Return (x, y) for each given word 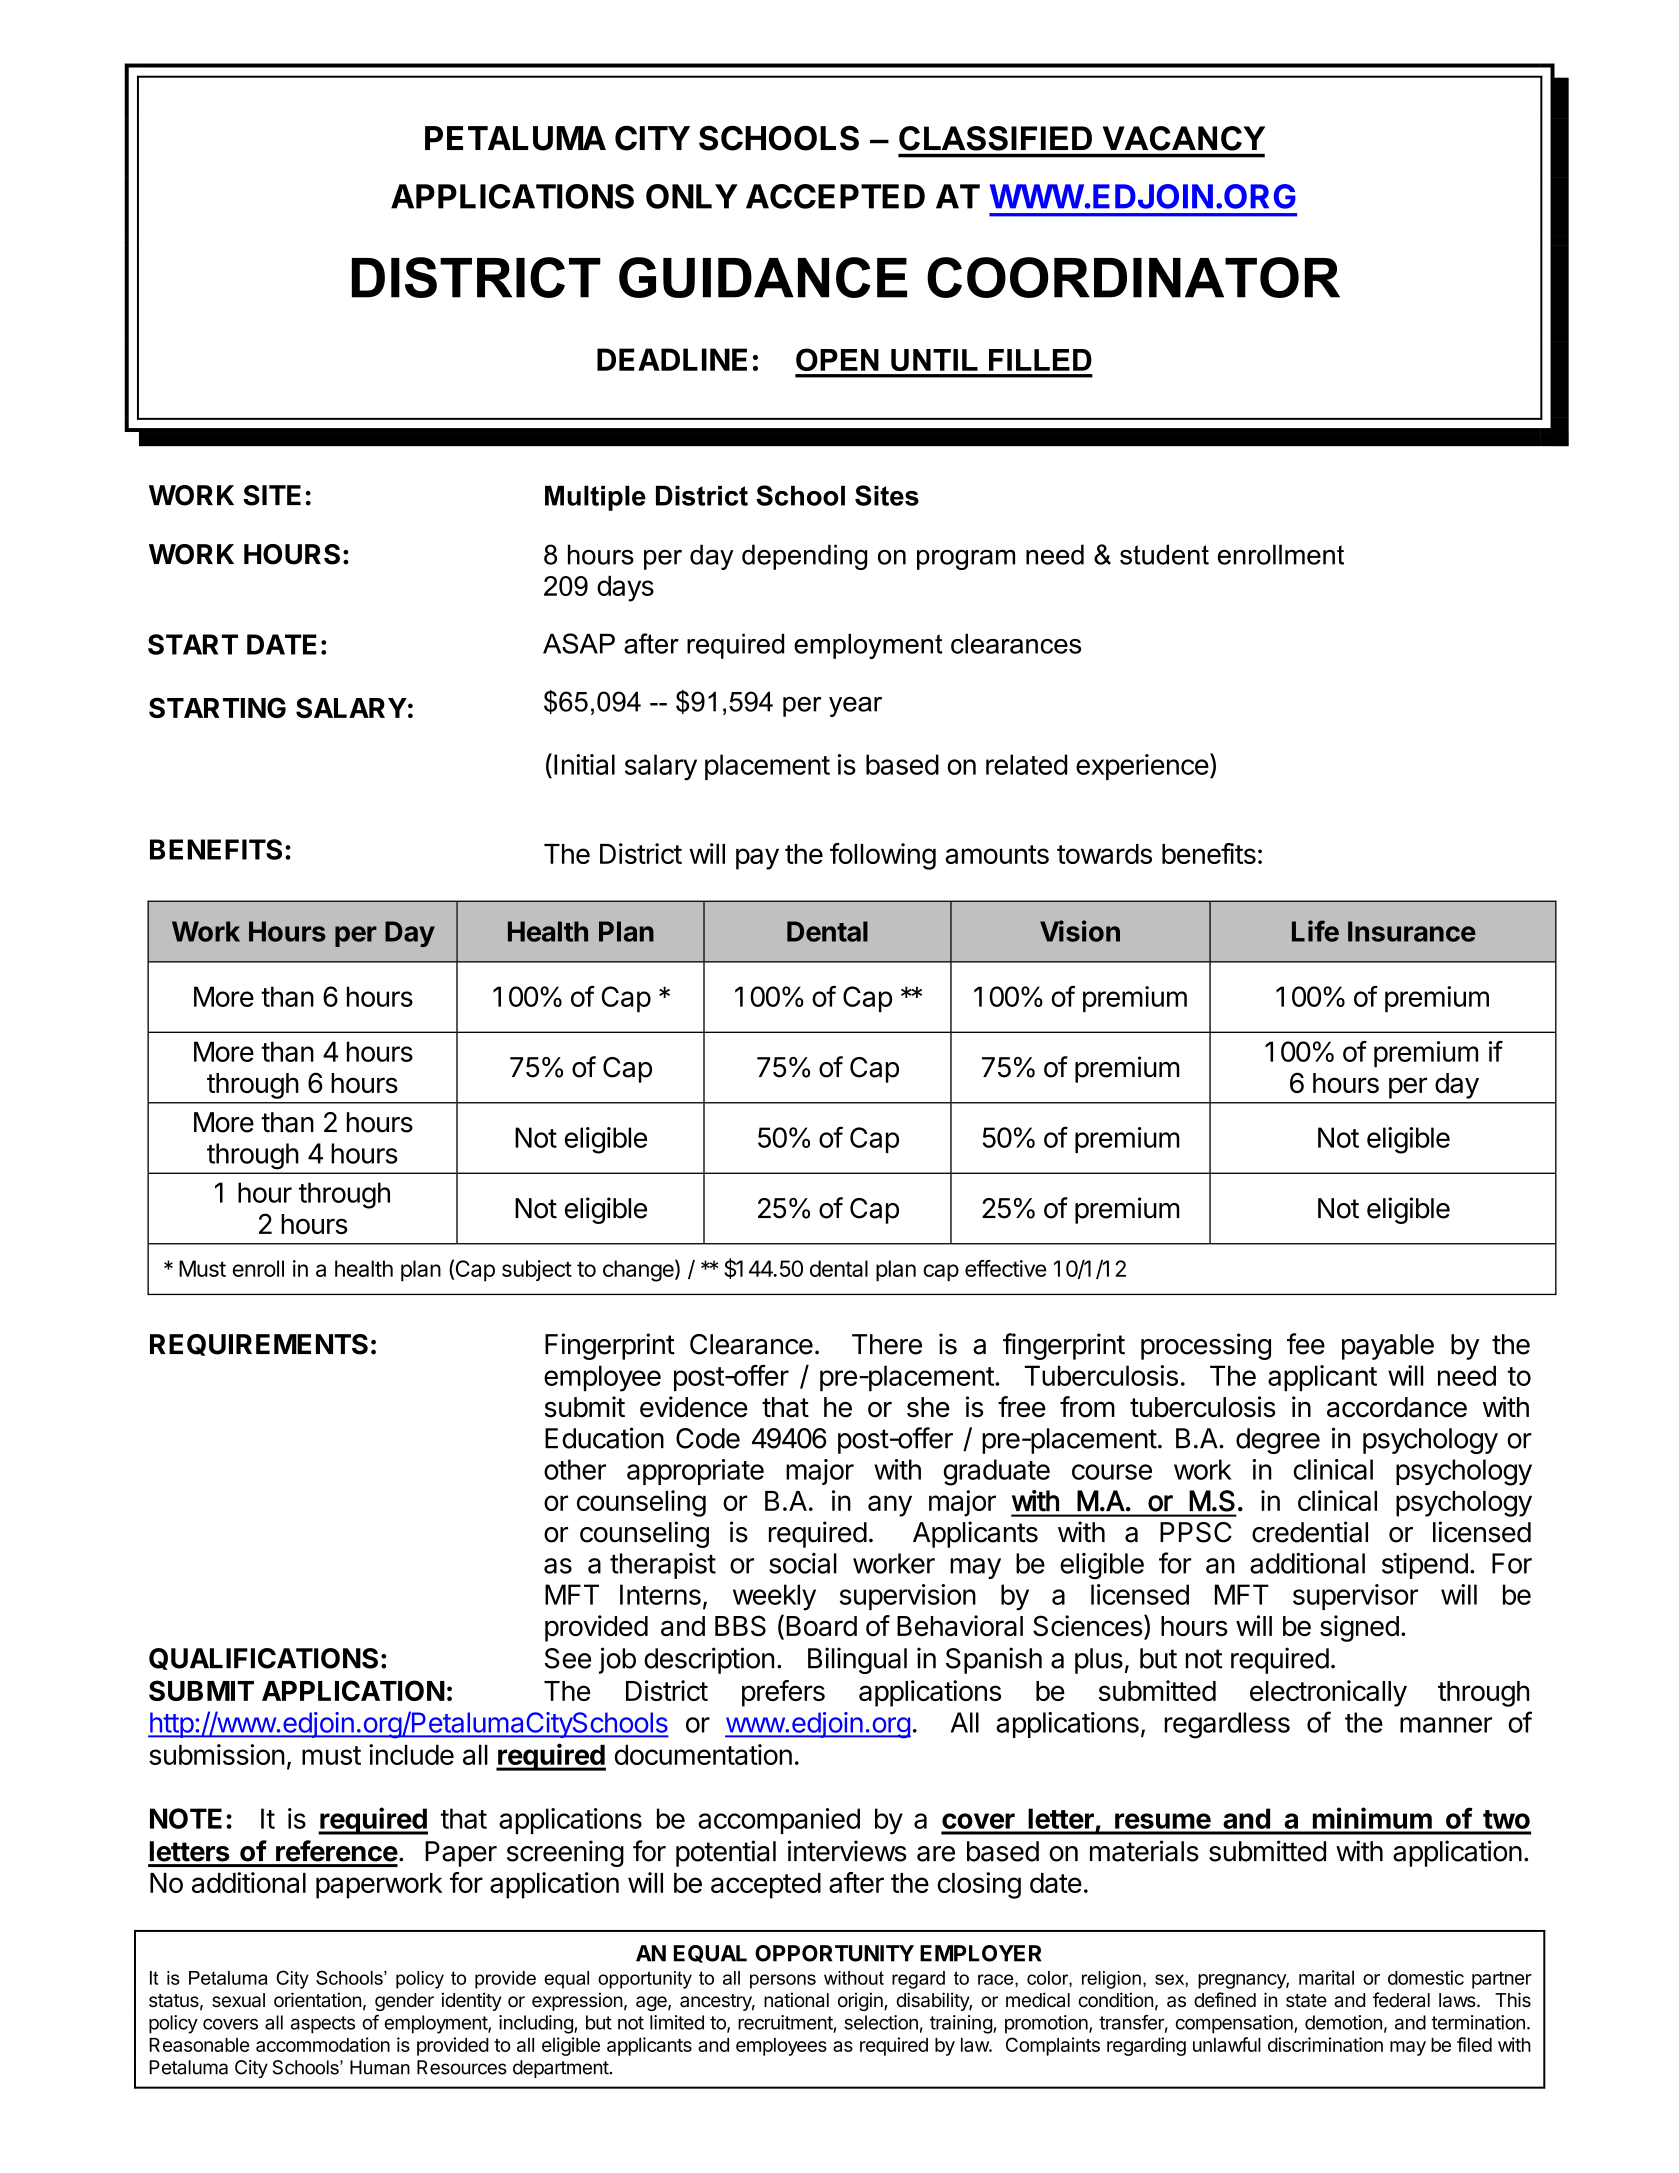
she (928, 1407)
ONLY (692, 196)
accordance (1397, 1407)
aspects (323, 2025)
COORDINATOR (1133, 277)
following (883, 856)
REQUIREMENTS (259, 1345)
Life (1315, 931)
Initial (584, 764)
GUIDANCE (763, 277)
